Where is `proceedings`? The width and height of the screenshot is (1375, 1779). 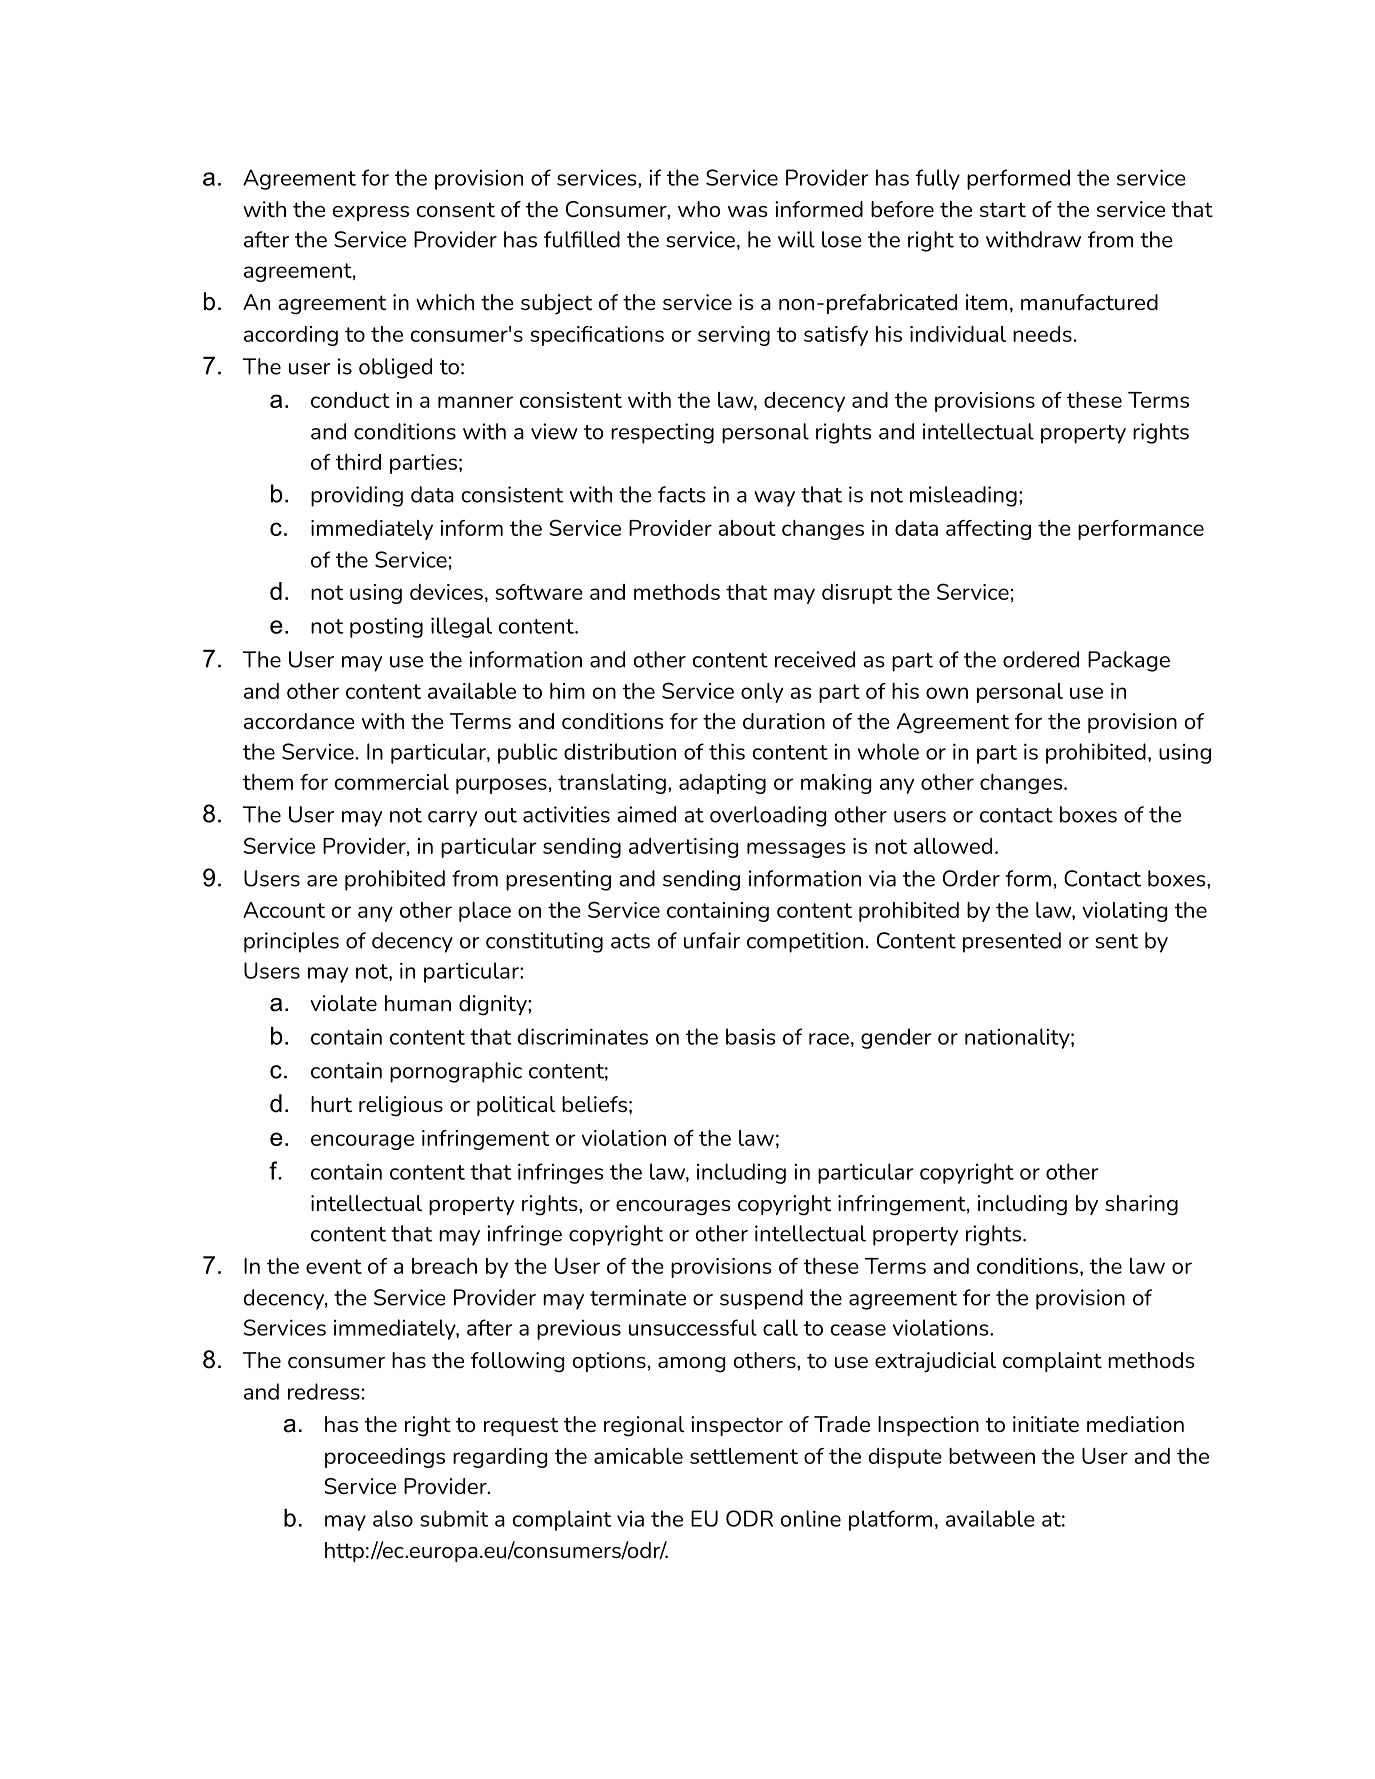 proceedings is located at coordinates (385, 1458).
